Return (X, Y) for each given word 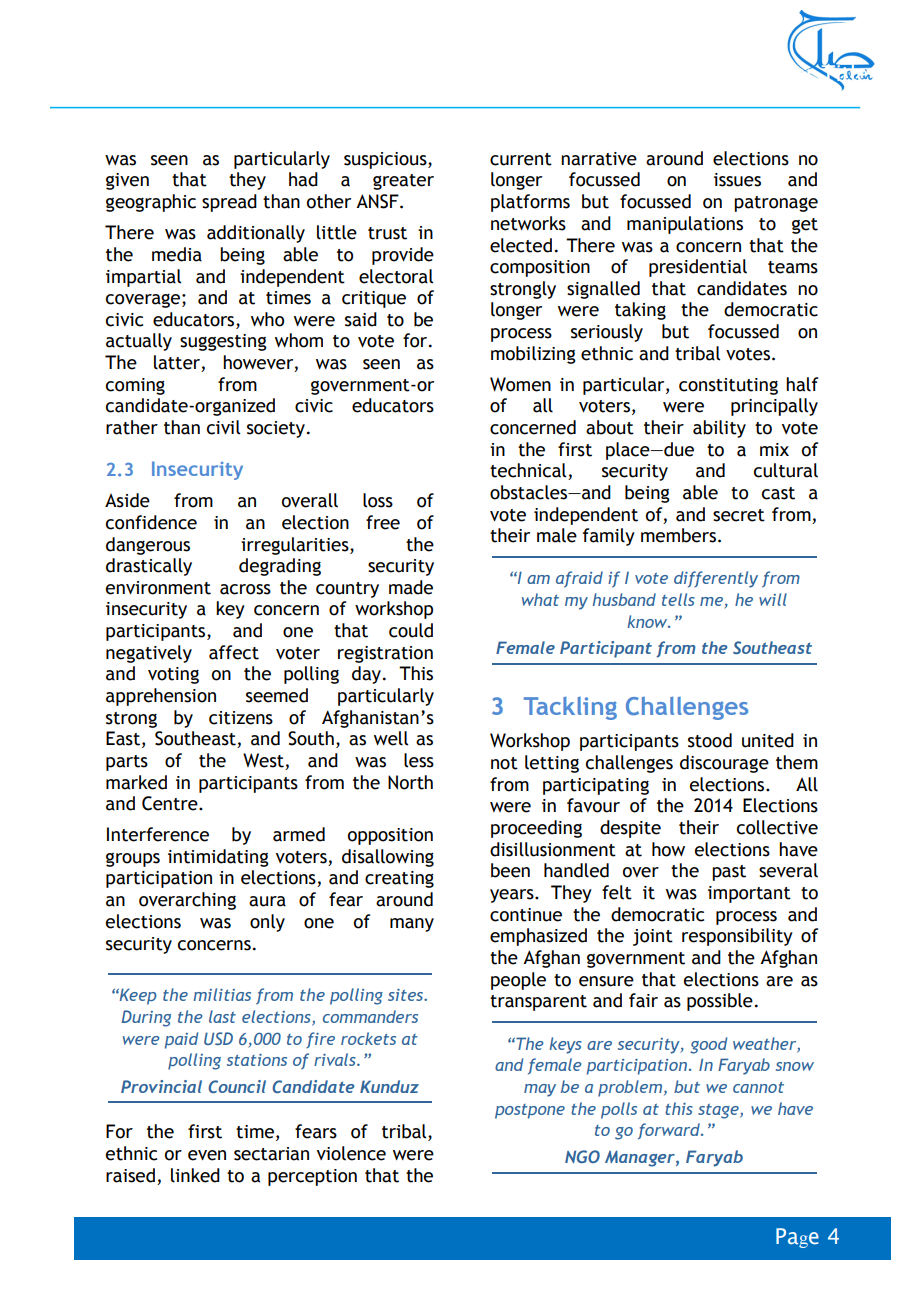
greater (403, 182)
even (207, 1155)
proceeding (536, 829)
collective (777, 827)
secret (739, 515)
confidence (151, 522)
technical (529, 471)
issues (737, 180)
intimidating (218, 858)
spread (229, 203)
